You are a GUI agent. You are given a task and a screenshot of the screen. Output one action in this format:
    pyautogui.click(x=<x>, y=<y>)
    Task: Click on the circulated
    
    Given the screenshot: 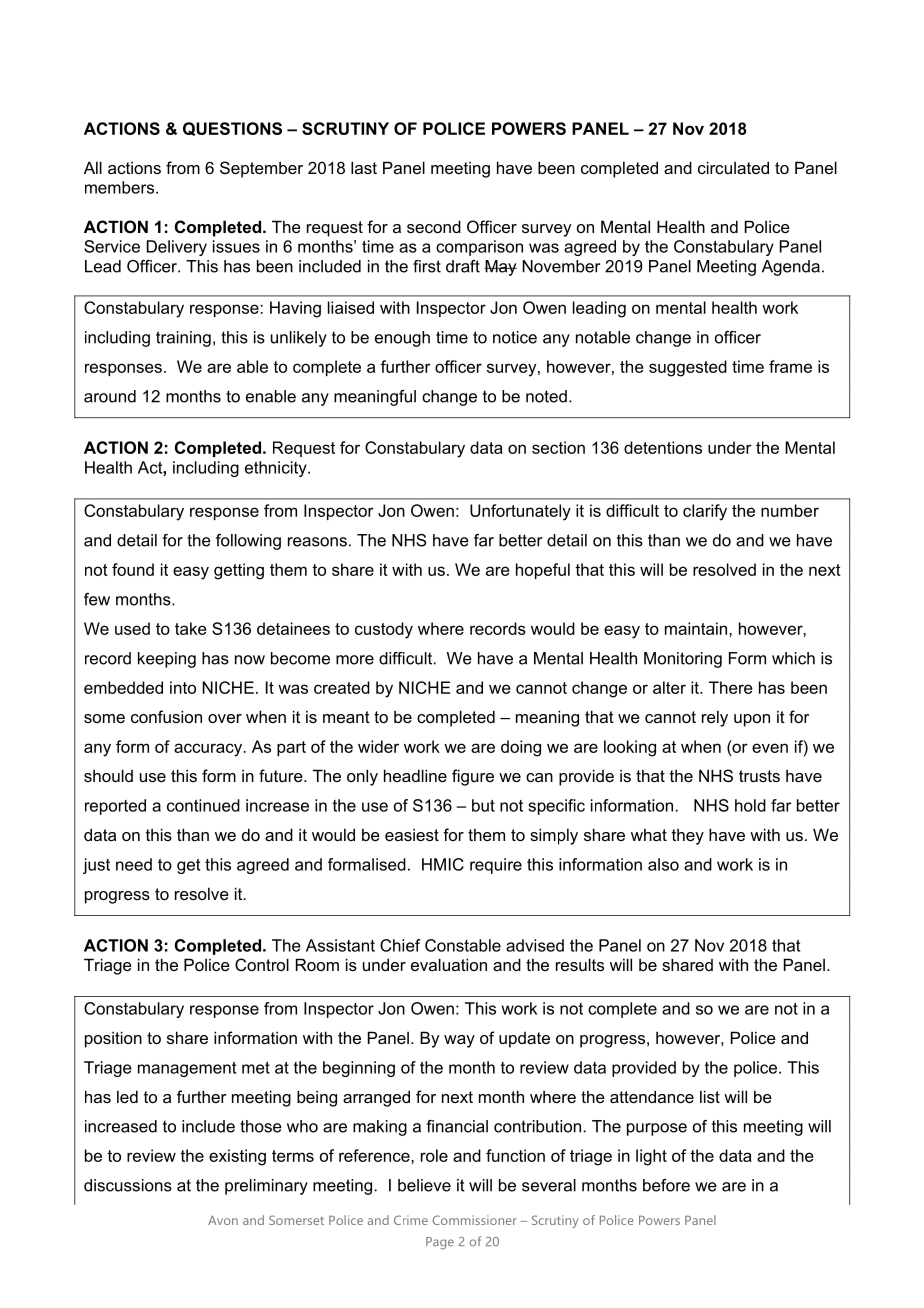 What is the action you would take?
    pyautogui.click(x=733, y=167)
